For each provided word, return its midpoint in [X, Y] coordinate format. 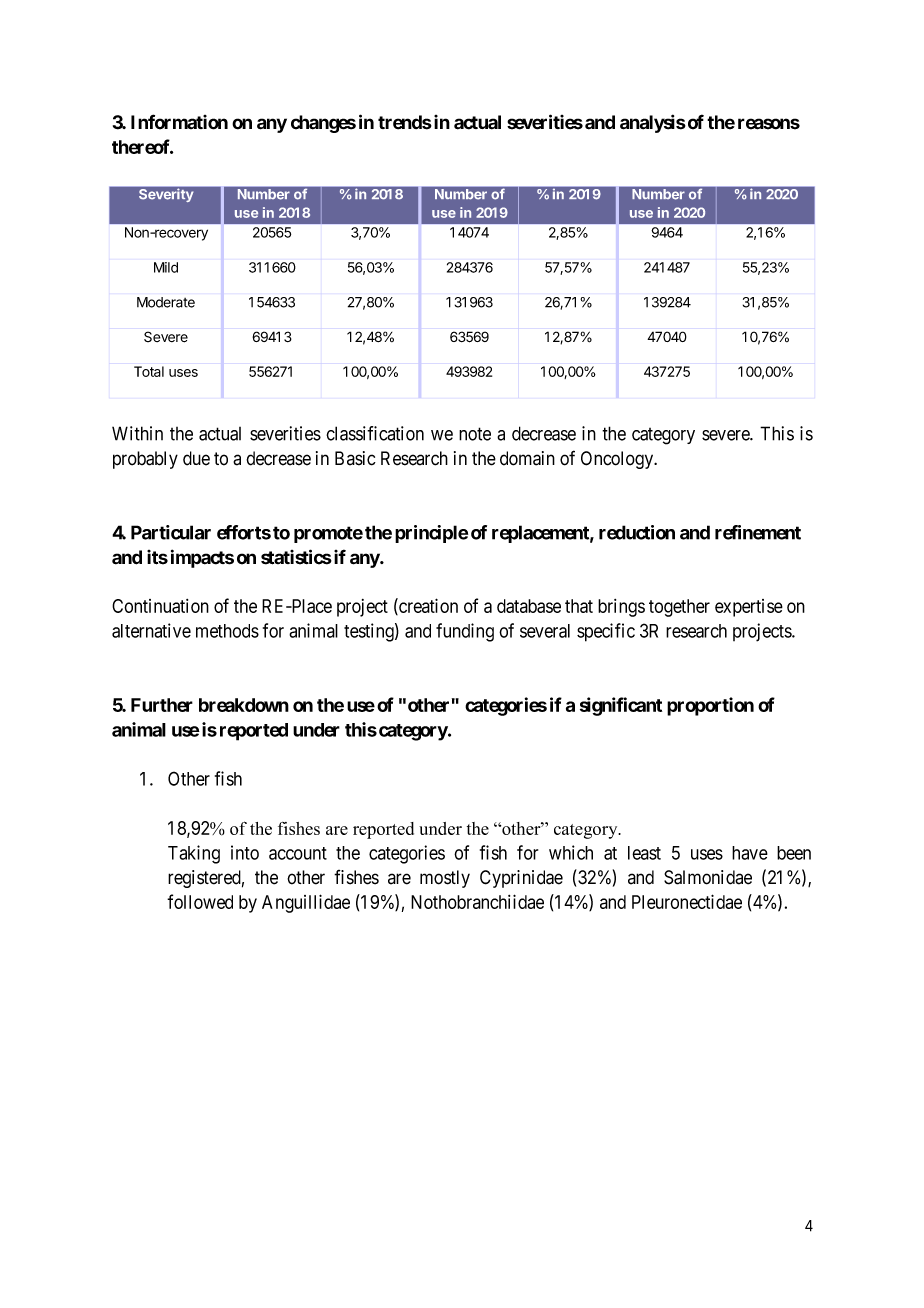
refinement [758, 532]
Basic [355, 458]
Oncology [618, 460]
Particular [171, 532]
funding [465, 632]
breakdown [244, 705]
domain [527, 458]
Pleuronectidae [687, 901]
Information [179, 122]
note [475, 434]
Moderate [166, 302]
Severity [166, 195]
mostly [445, 879]
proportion [710, 706]
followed [200, 901]
